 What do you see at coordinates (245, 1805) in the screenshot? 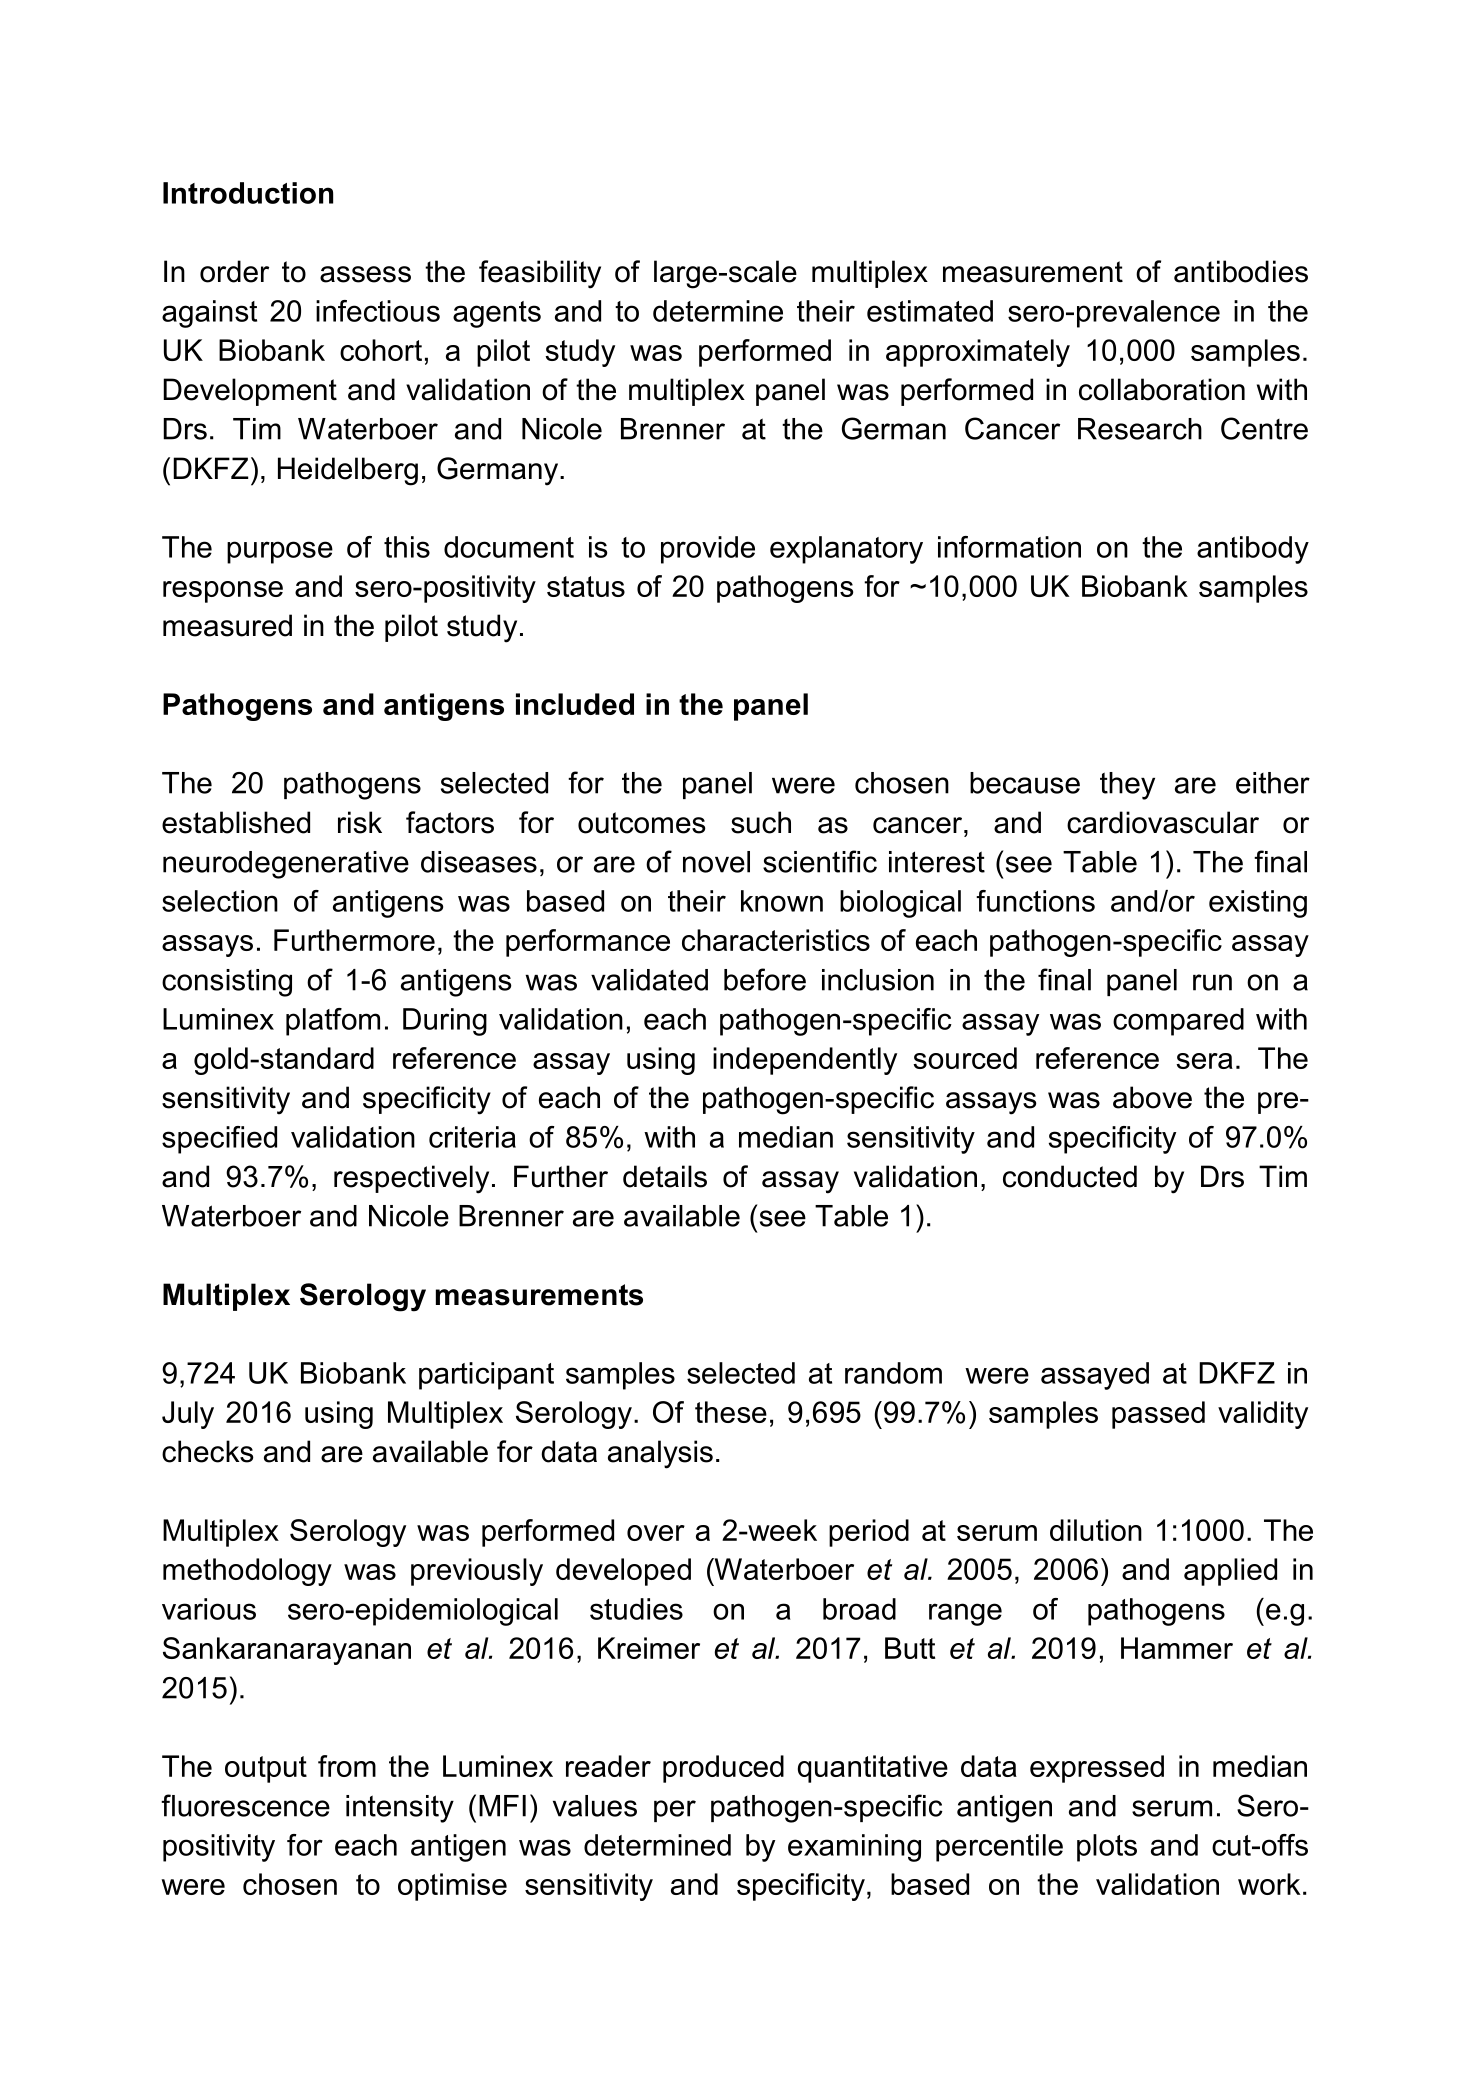
I see `fluorescence` at bounding box center [245, 1805].
